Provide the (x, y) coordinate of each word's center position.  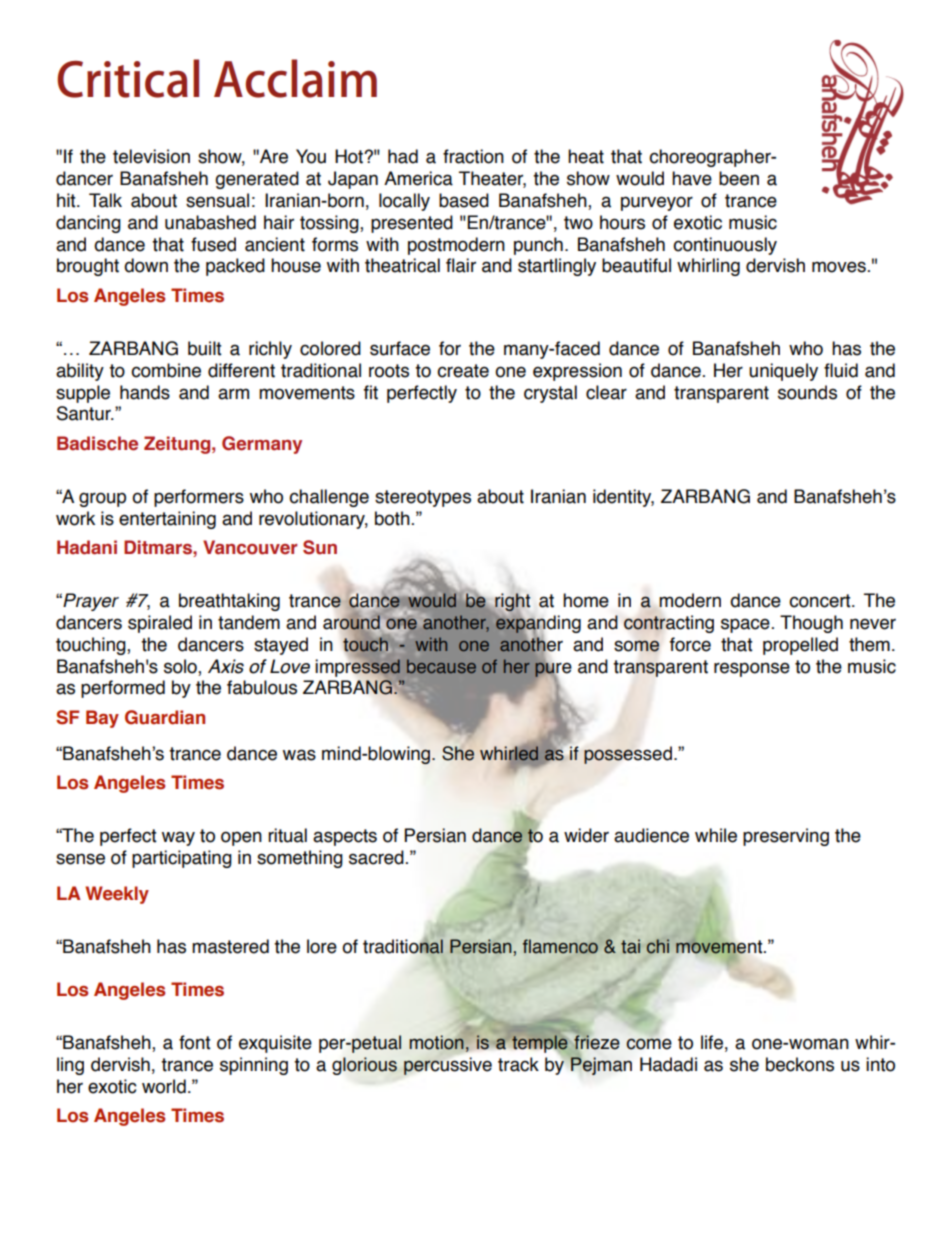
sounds (807, 392)
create (463, 371)
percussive (448, 1066)
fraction (473, 156)
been (739, 178)
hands (145, 392)
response (752, 669)
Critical (128, 78)
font (195, 1042)
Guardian (165, 717)
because (441, 666)
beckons (800, 1064)
